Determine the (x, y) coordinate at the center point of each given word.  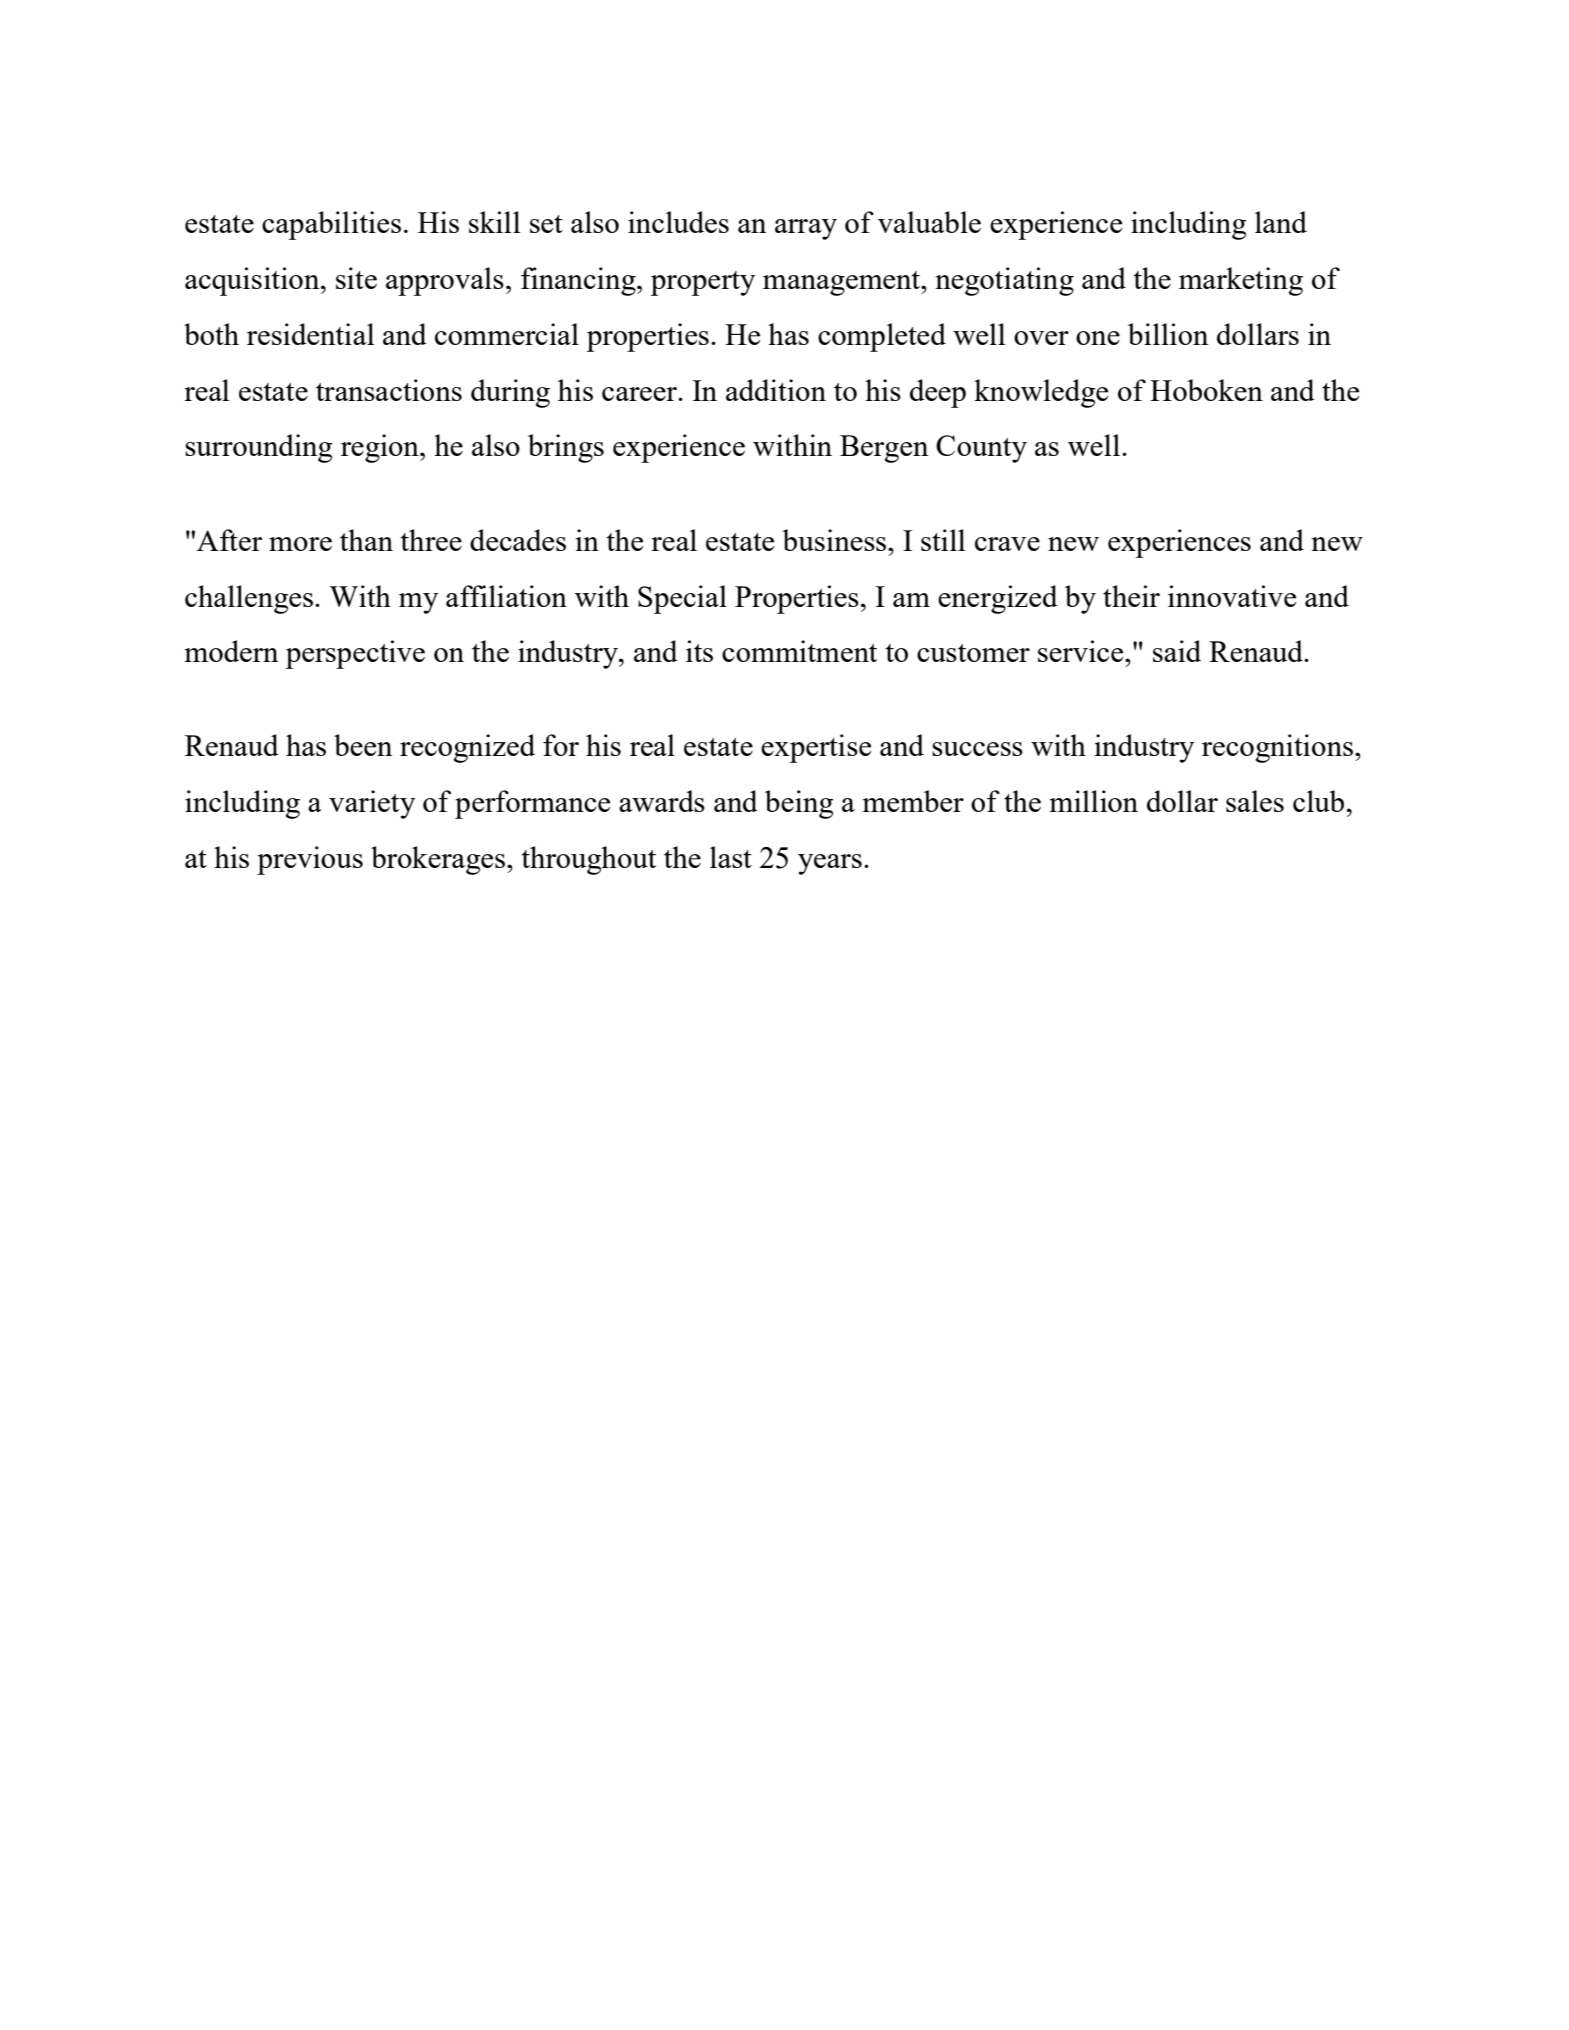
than (366, 540)
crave (1007, 544)
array (806, 229)
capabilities (331, 225)
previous (310, 860)
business (835, 540)
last (731, 857)
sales (1255, 801)
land (1281, 222)
